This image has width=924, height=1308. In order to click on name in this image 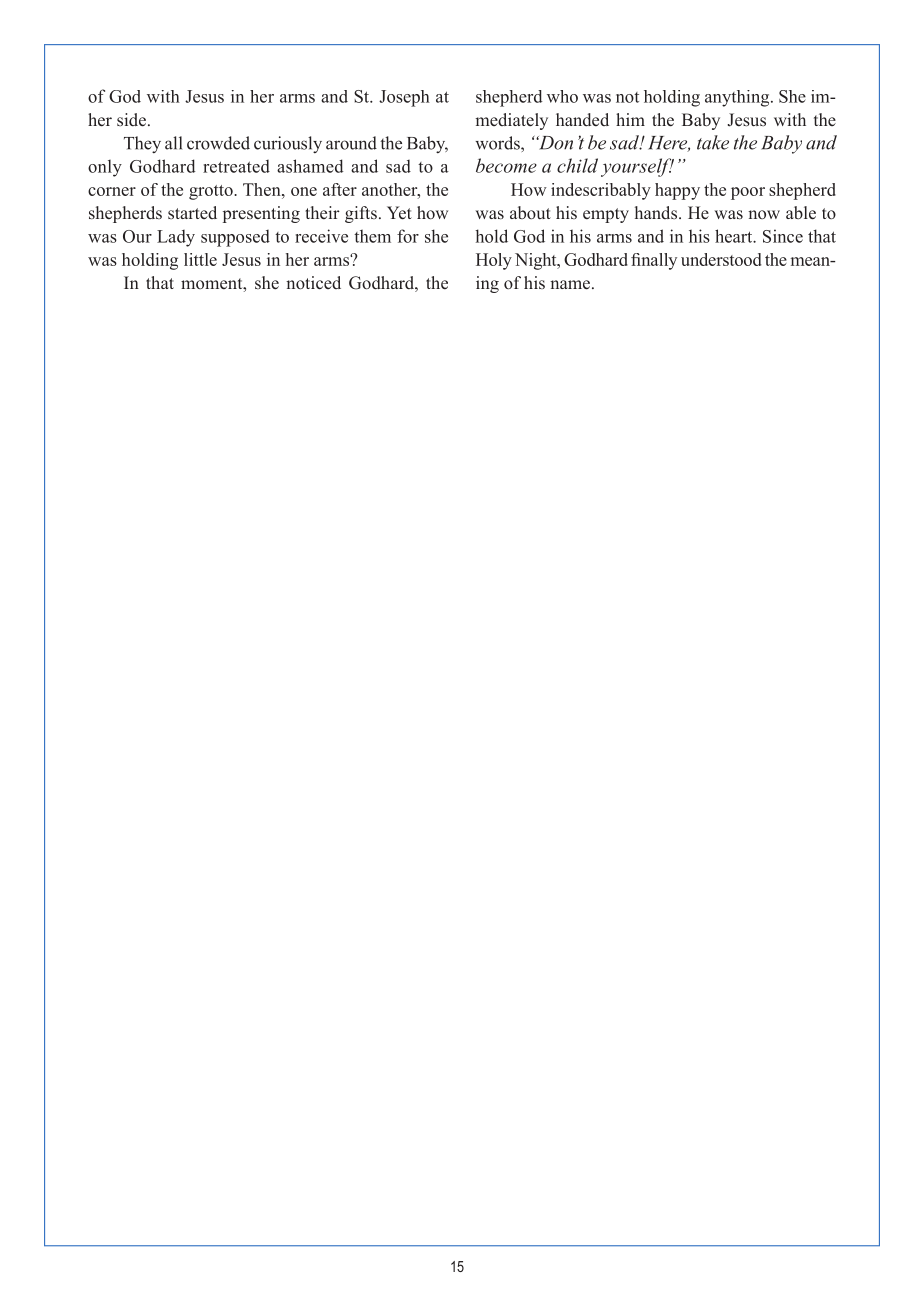, I will do `click(571, 285)`.
